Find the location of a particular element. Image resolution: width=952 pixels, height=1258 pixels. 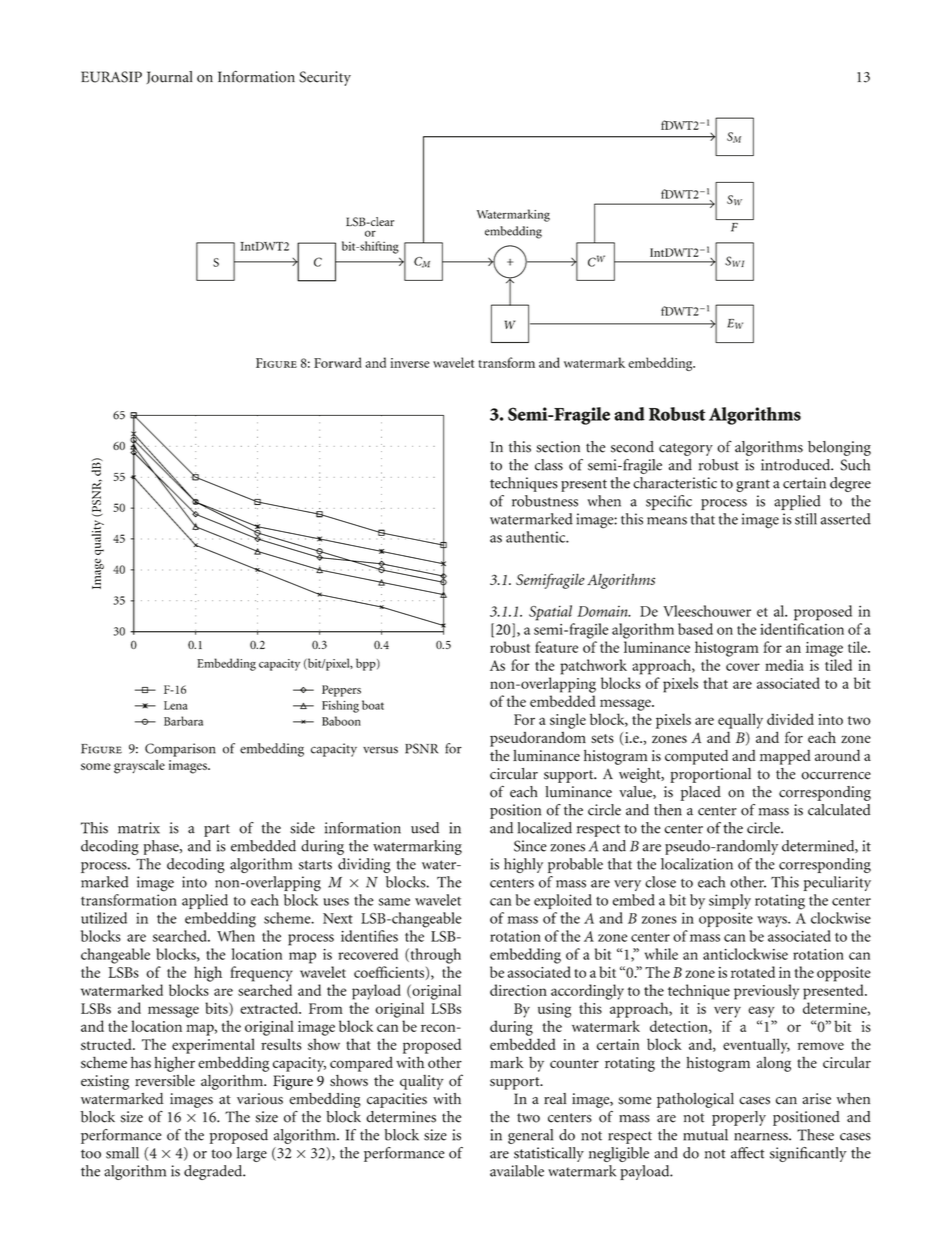

belonging is located at coordinates (839, 448).
